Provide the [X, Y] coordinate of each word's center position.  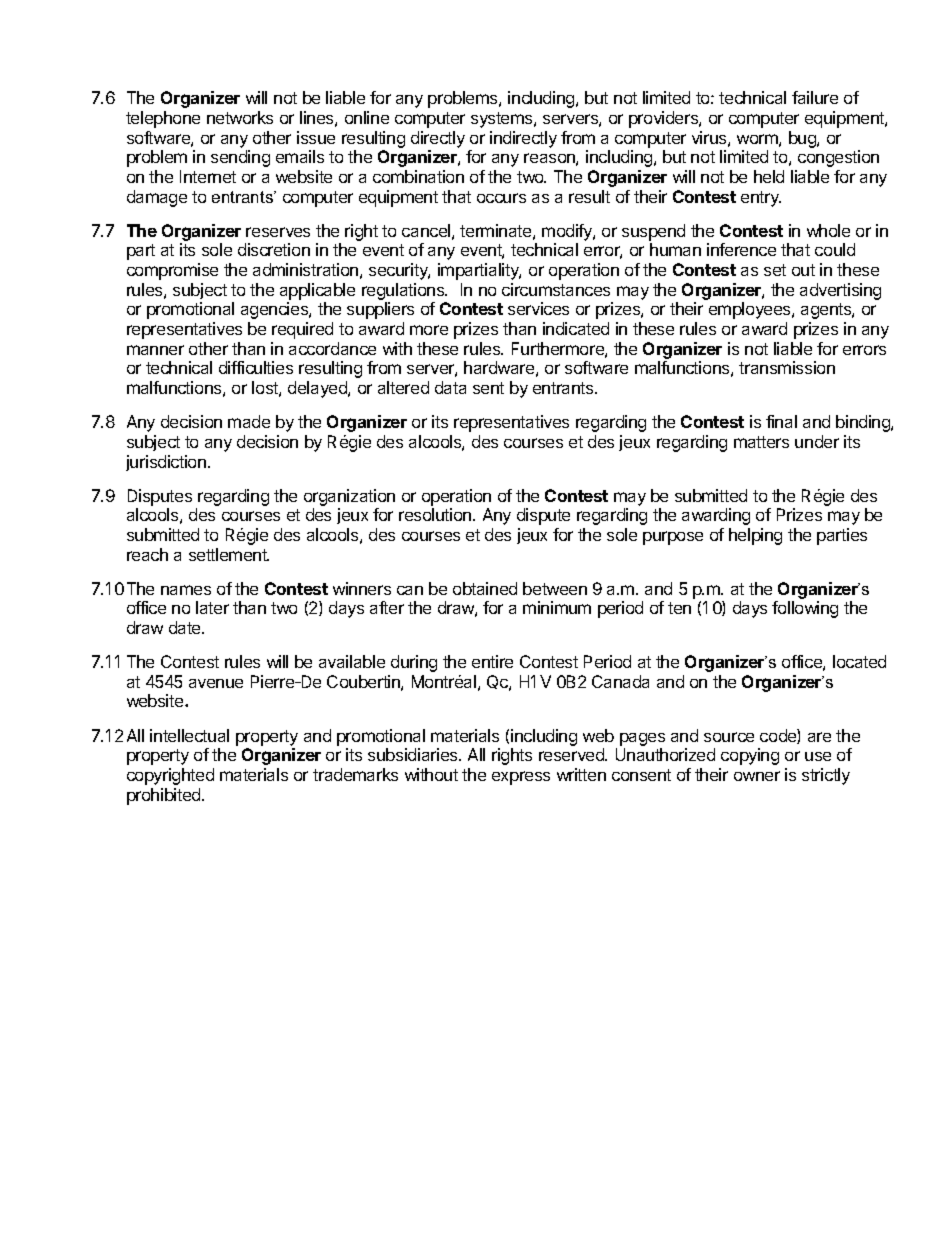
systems [503, 120]
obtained [485, 588]
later [212, 607]
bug [803, 139]
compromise [172, 271]
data [450, 387]
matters [761, 442]
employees [751, 310]
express [521, 778]
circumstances [556, 289]
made [249, 421]
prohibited [165, 796]
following [805, 609]
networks [240, 117]
